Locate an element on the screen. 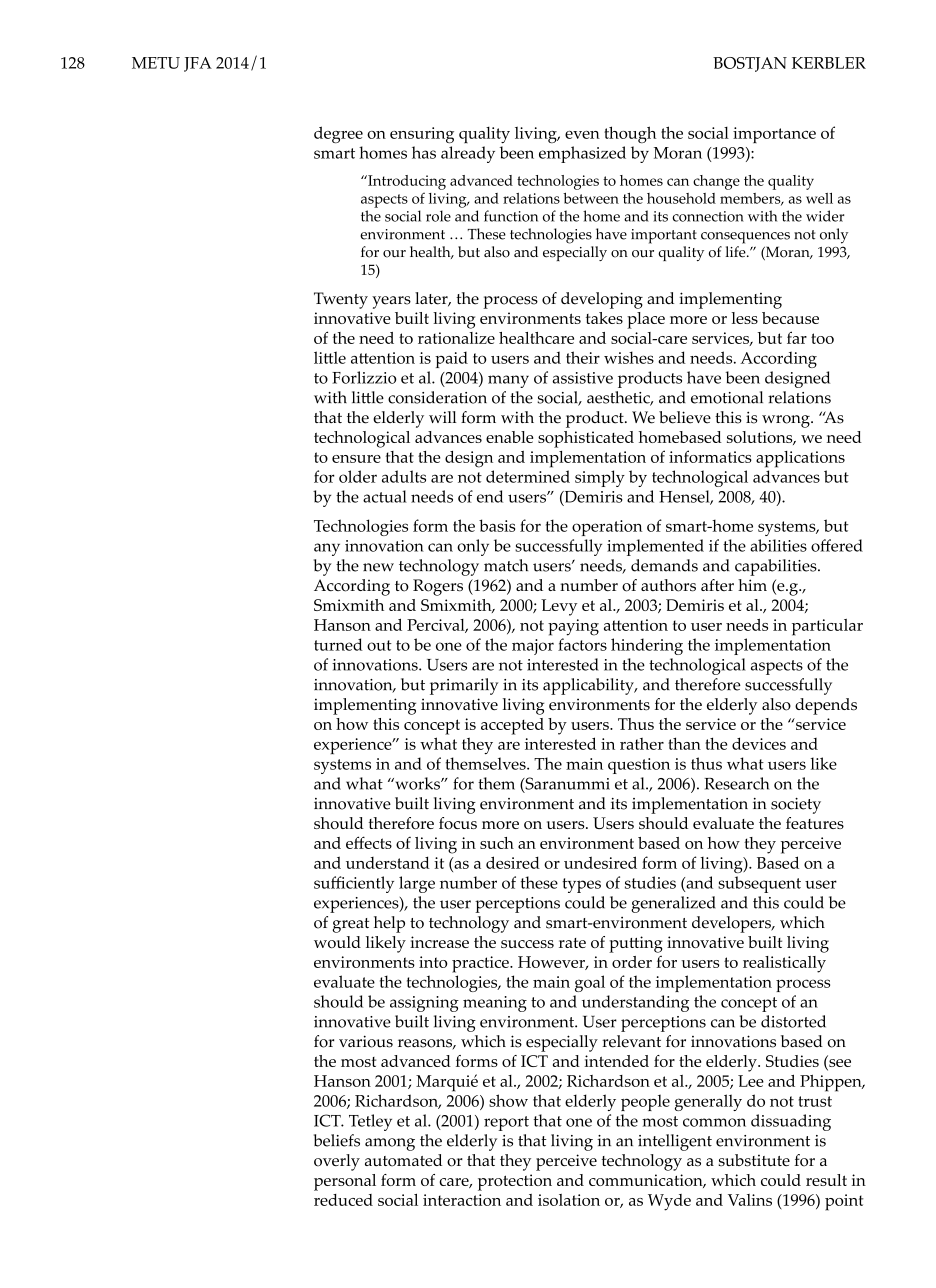 The height and width of the screenshot is (1288, 936). importance is located at coordinates (774, 135).
